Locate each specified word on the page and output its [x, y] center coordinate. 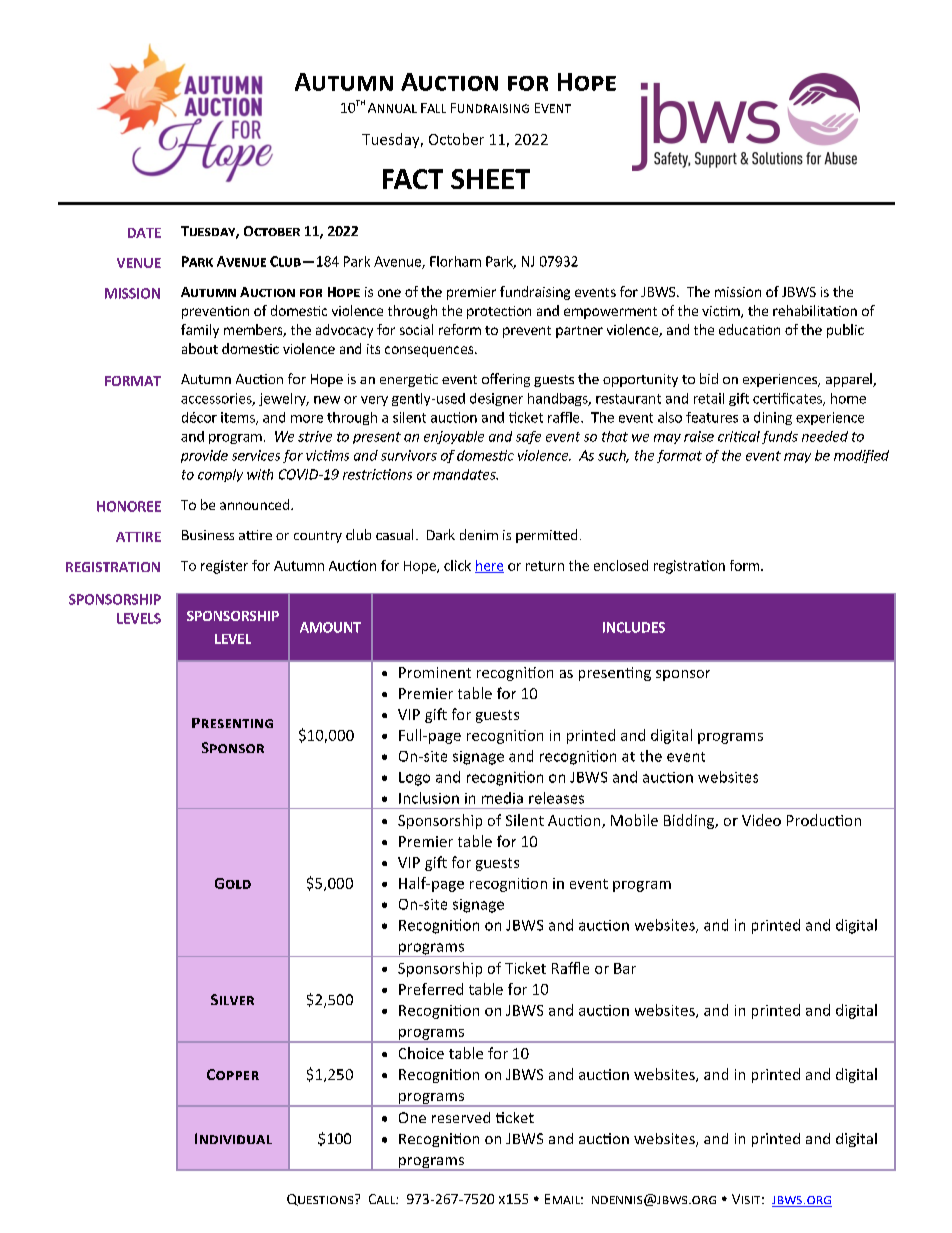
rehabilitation [815, 310]
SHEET [490, 179]
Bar [625, 968]
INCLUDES [634, 627]
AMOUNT [330, 627]
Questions [320, 1200]
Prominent [435, 672]
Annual [392, 108]
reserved [461, 1117]
